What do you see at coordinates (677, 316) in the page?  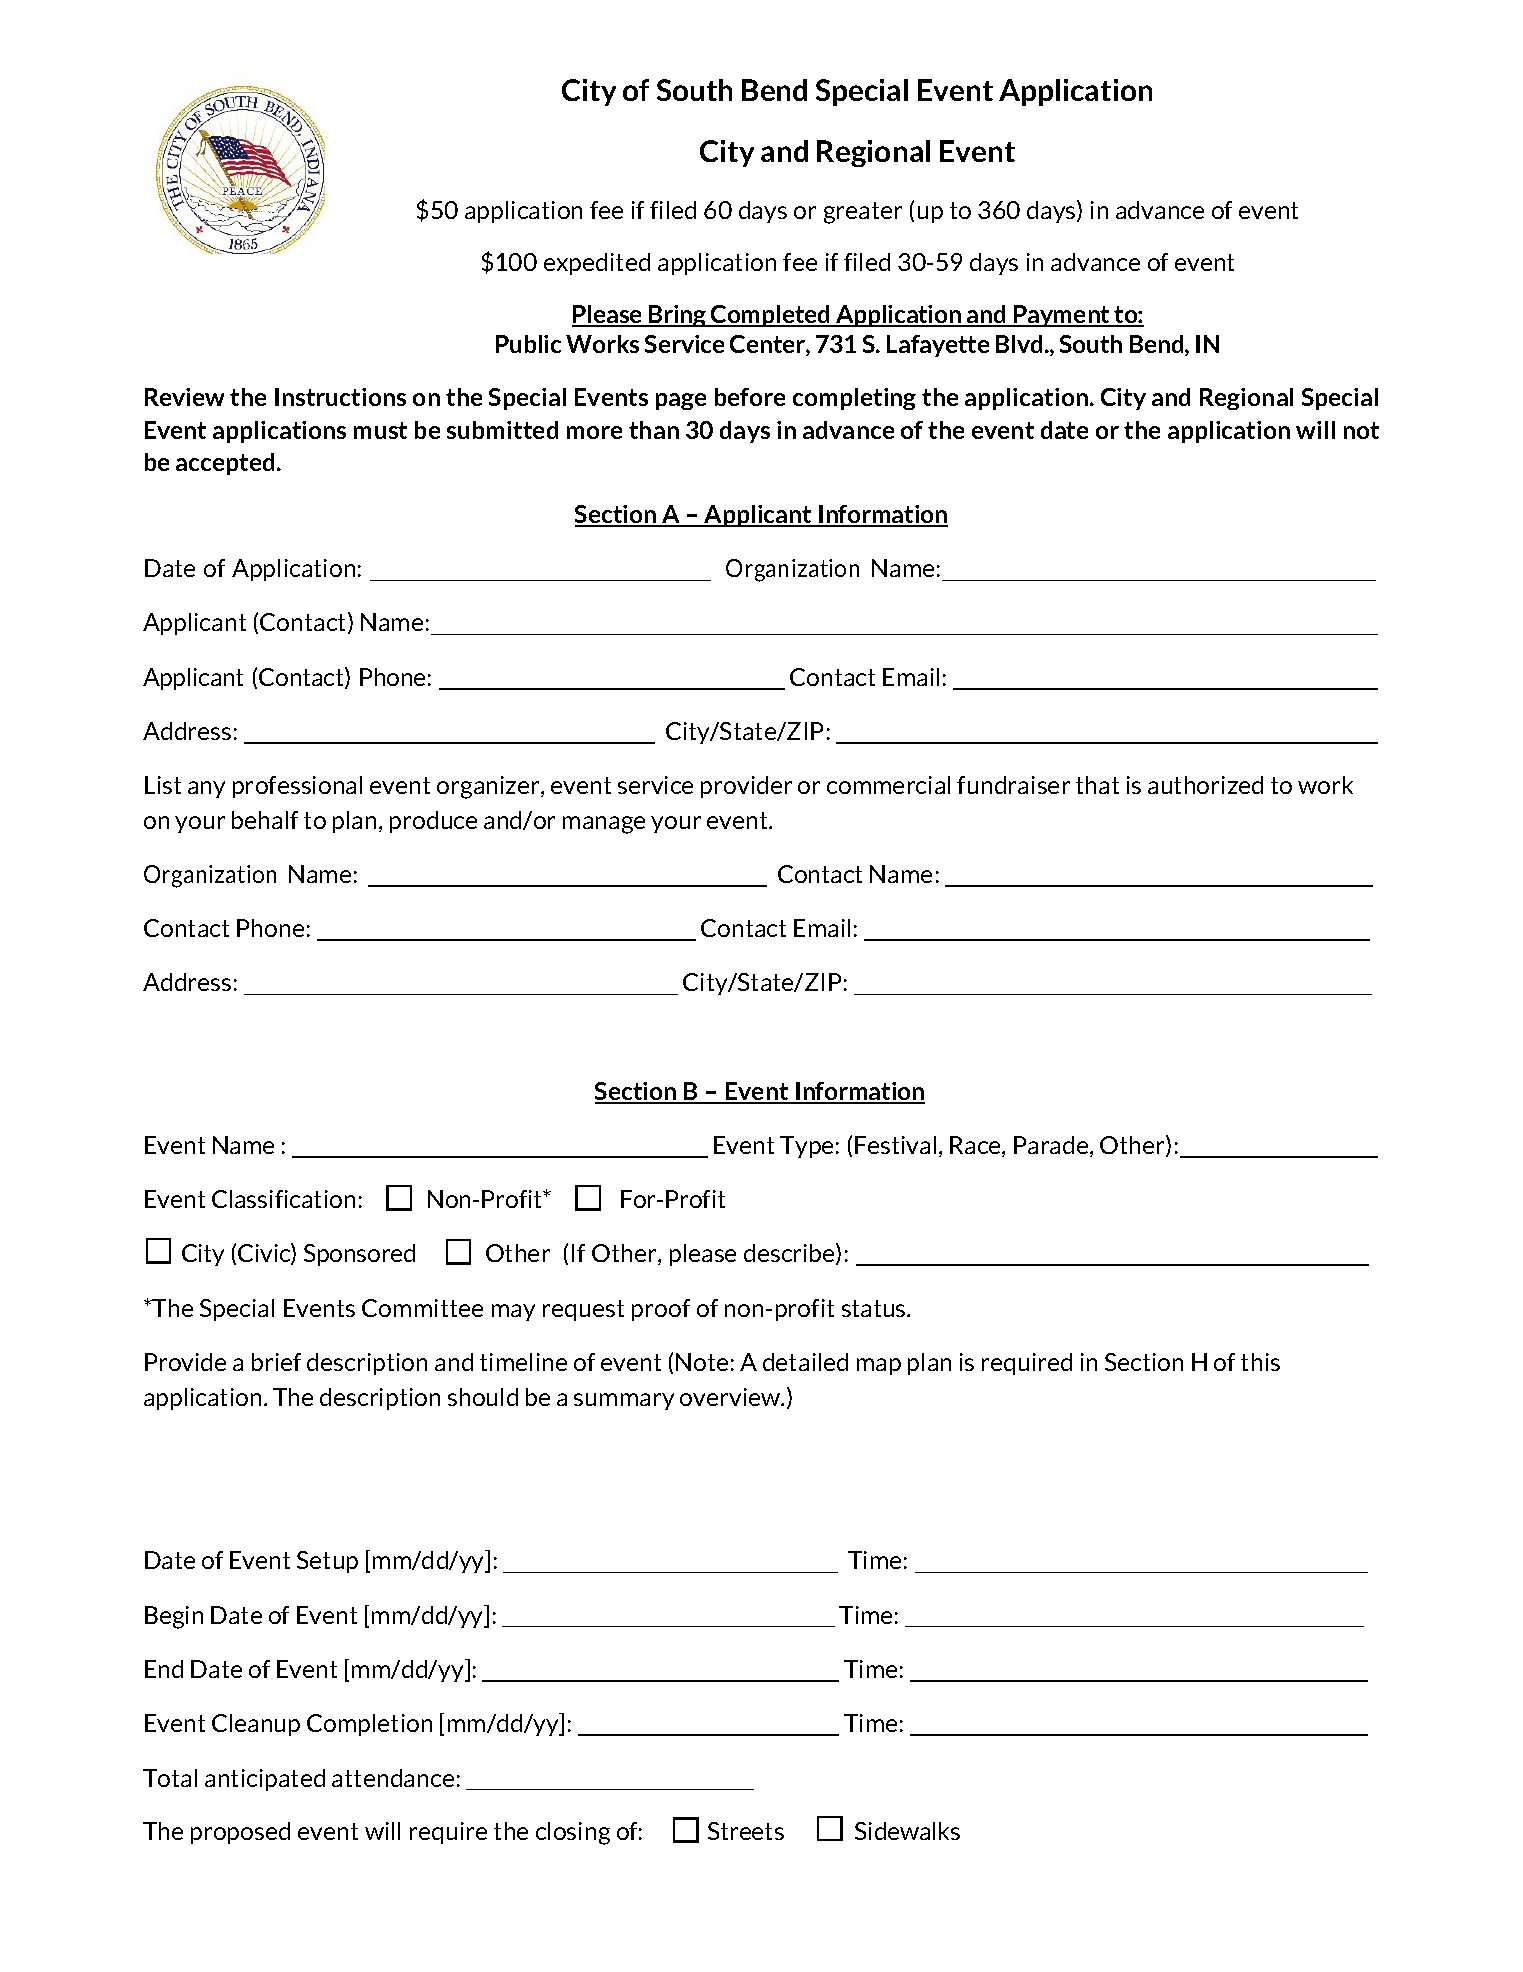 I see `Bring` at bounding box center [677, 316].
